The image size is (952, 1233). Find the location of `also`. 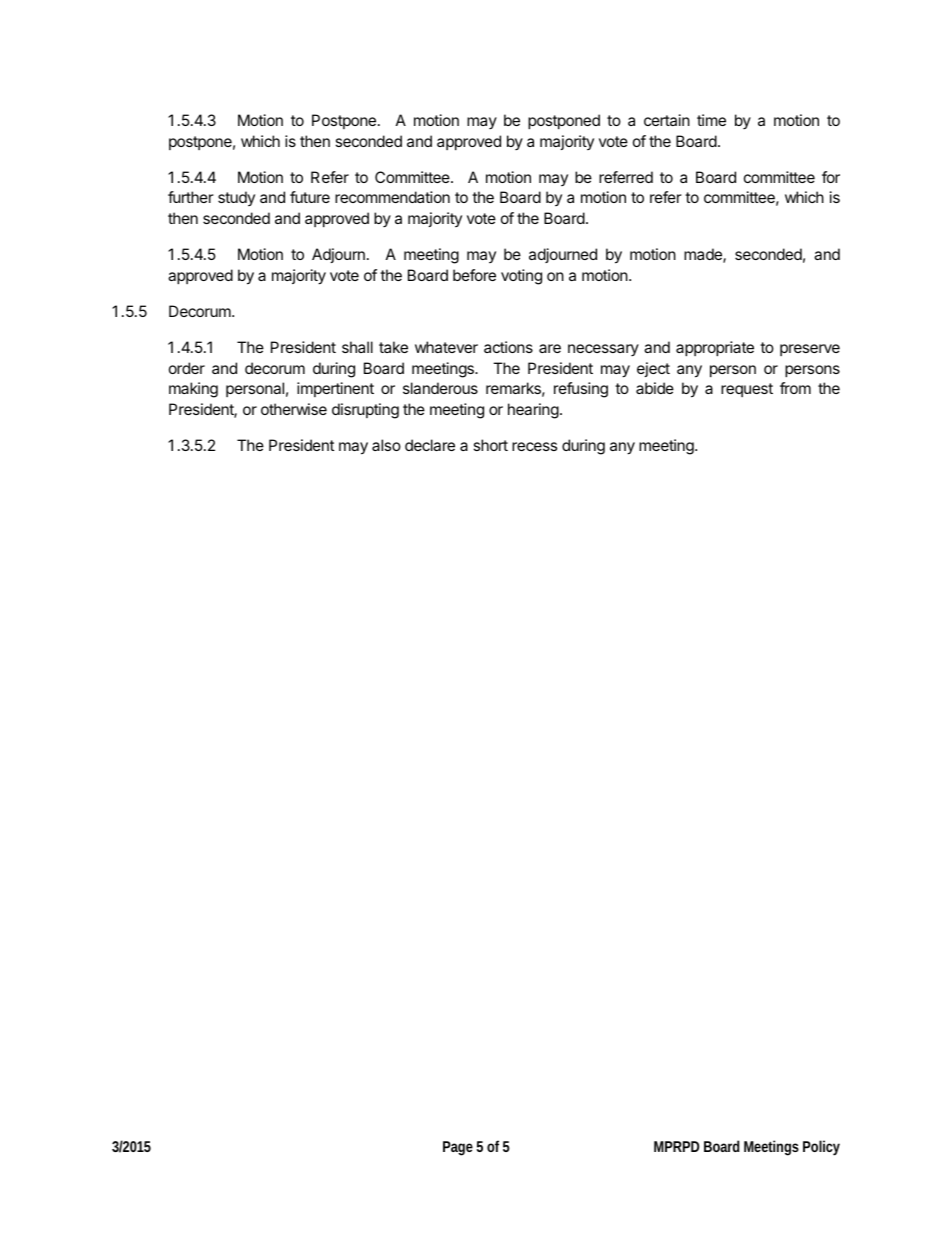

also is located at coordinates (386, 445).
